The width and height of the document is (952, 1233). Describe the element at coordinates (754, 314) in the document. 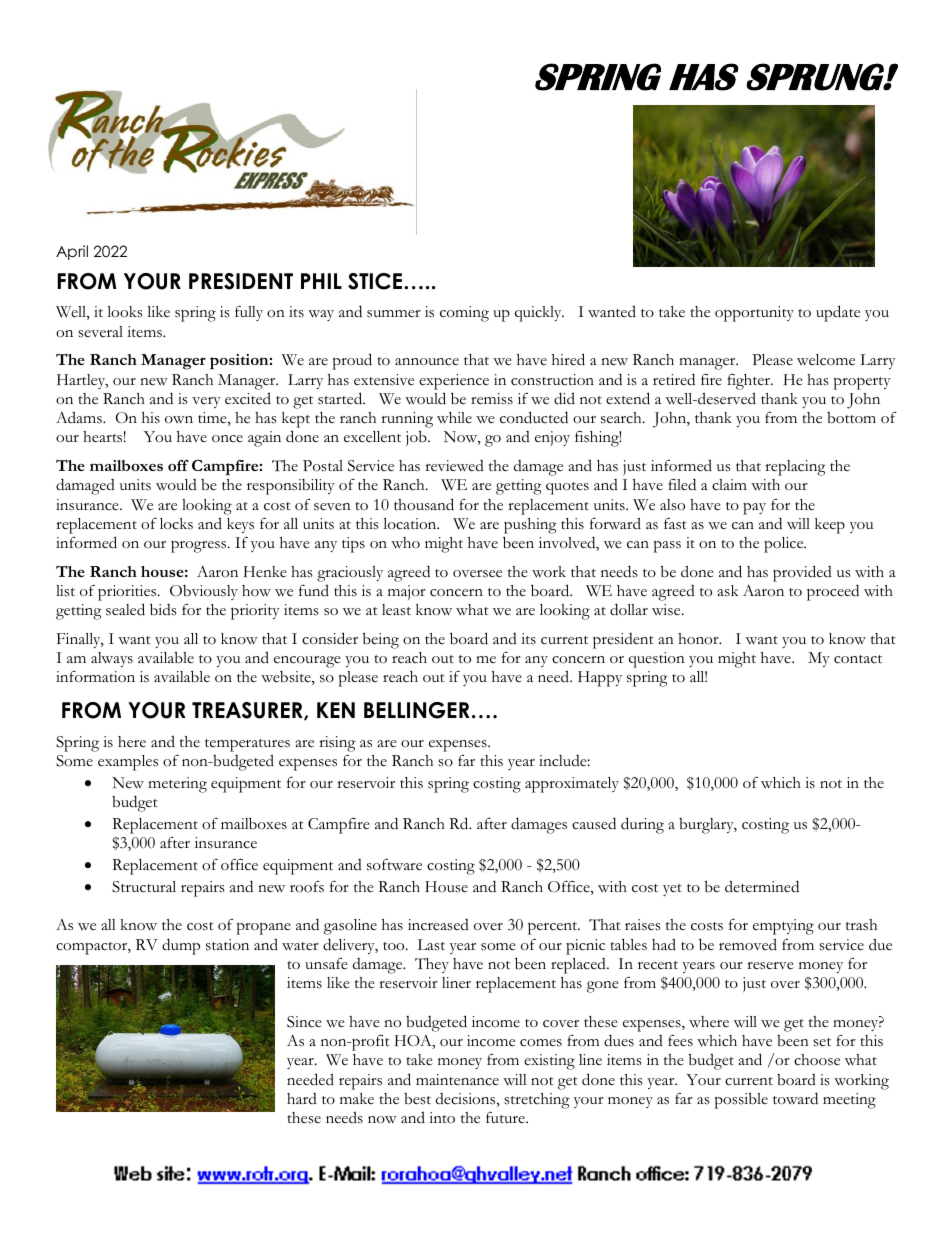

I see `opportunity` at that location.
